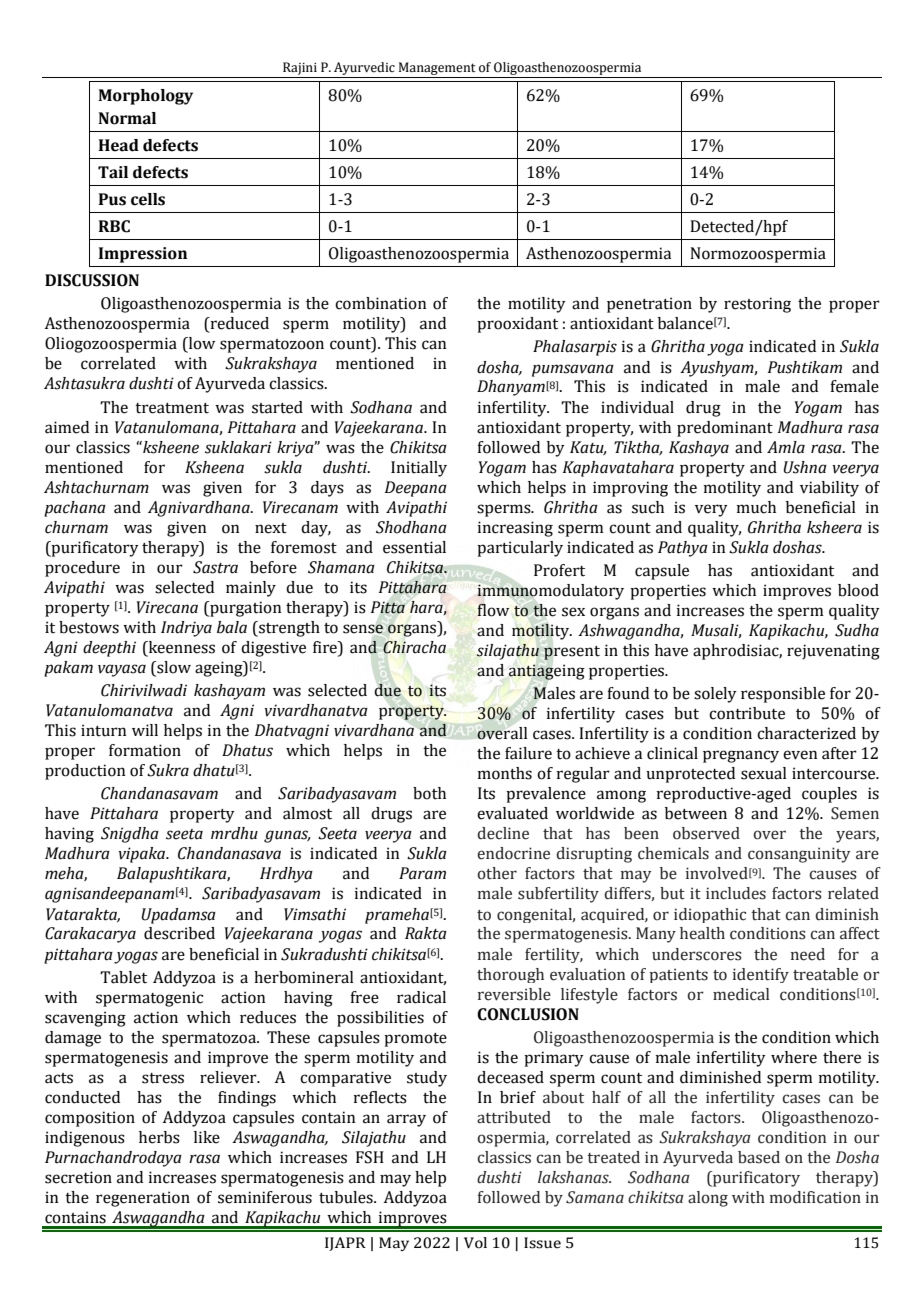 Image resolution: width=924 pixels, height=1307 pixels. Describe the element at coordinates (145, 97) in the document. I see `Morphology` at that location.
